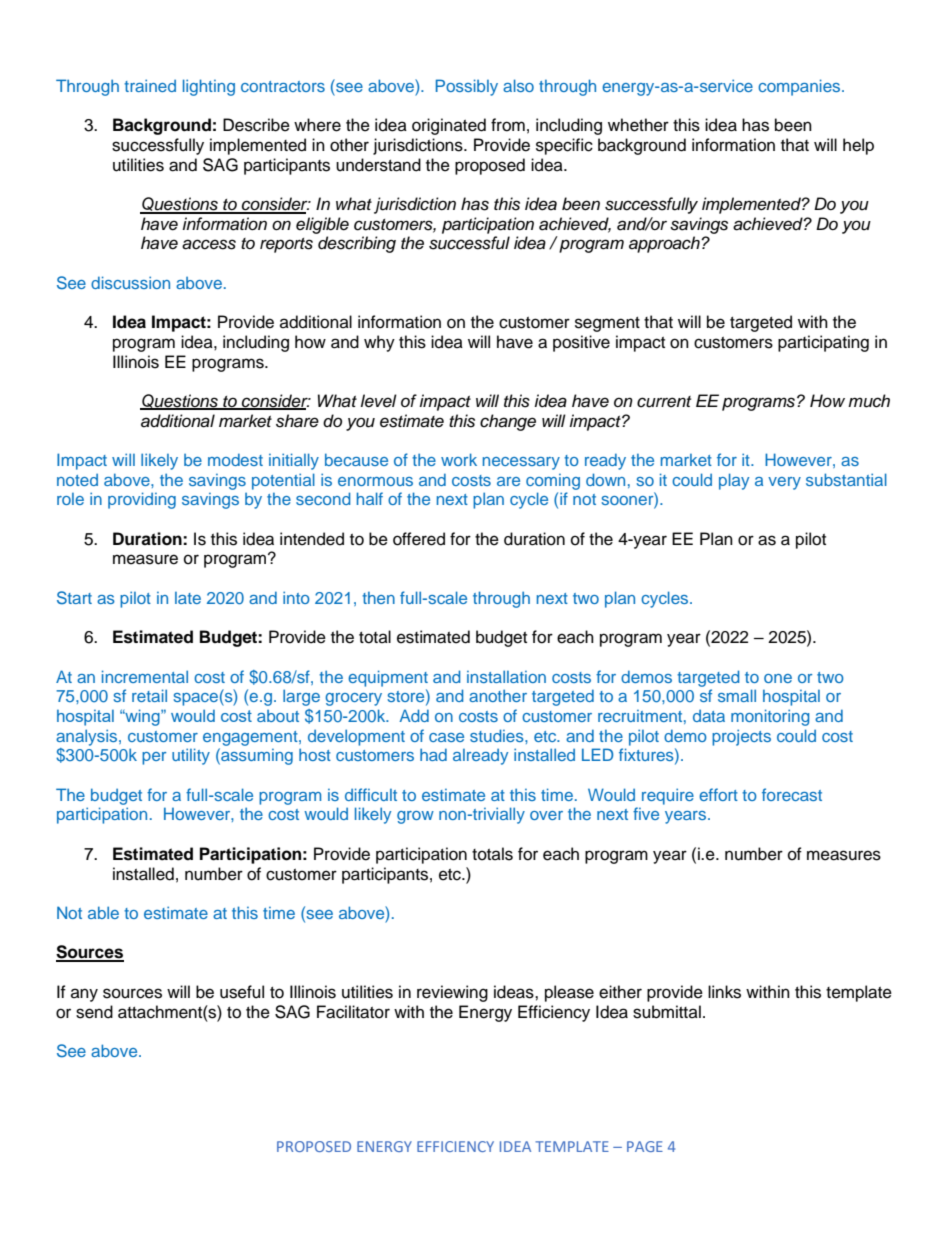 The width and height of the screenshot is (952, 1233). What do you see at coordinates (378, 598) in the screenshot?
I see `then` at bounding box center [378, 598].
